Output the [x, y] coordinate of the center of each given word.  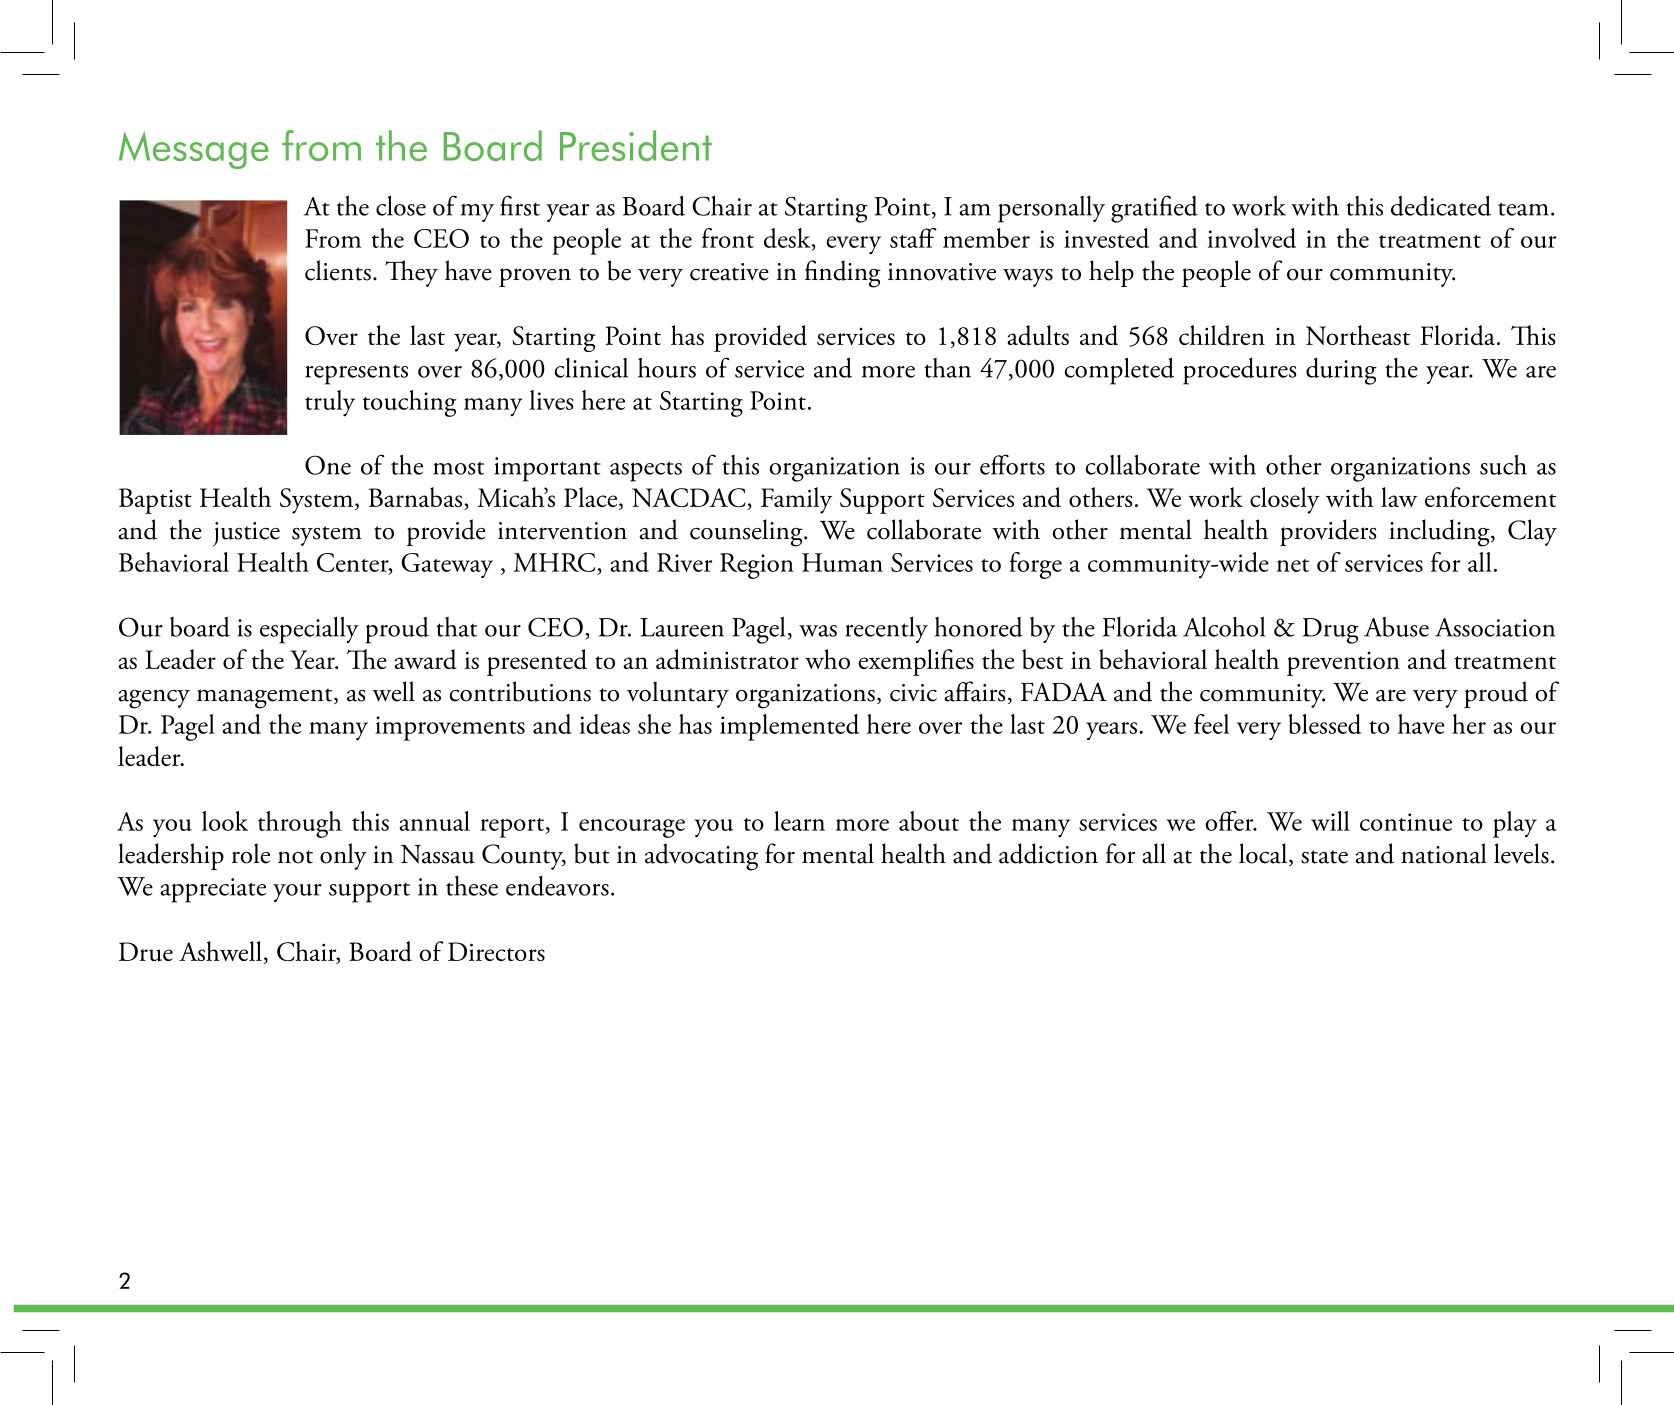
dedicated [1441, 205]
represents [356, 374]
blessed [1324, 724]
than [947, 368]
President [636, 145]
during [1341, 371]
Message [194, 150]
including [1440, 533]
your [297, 893]
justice [246, 534]
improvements [450, 728]
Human [842, 562]
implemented [789, 727]
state [1324, 857]
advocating [701, 857]
